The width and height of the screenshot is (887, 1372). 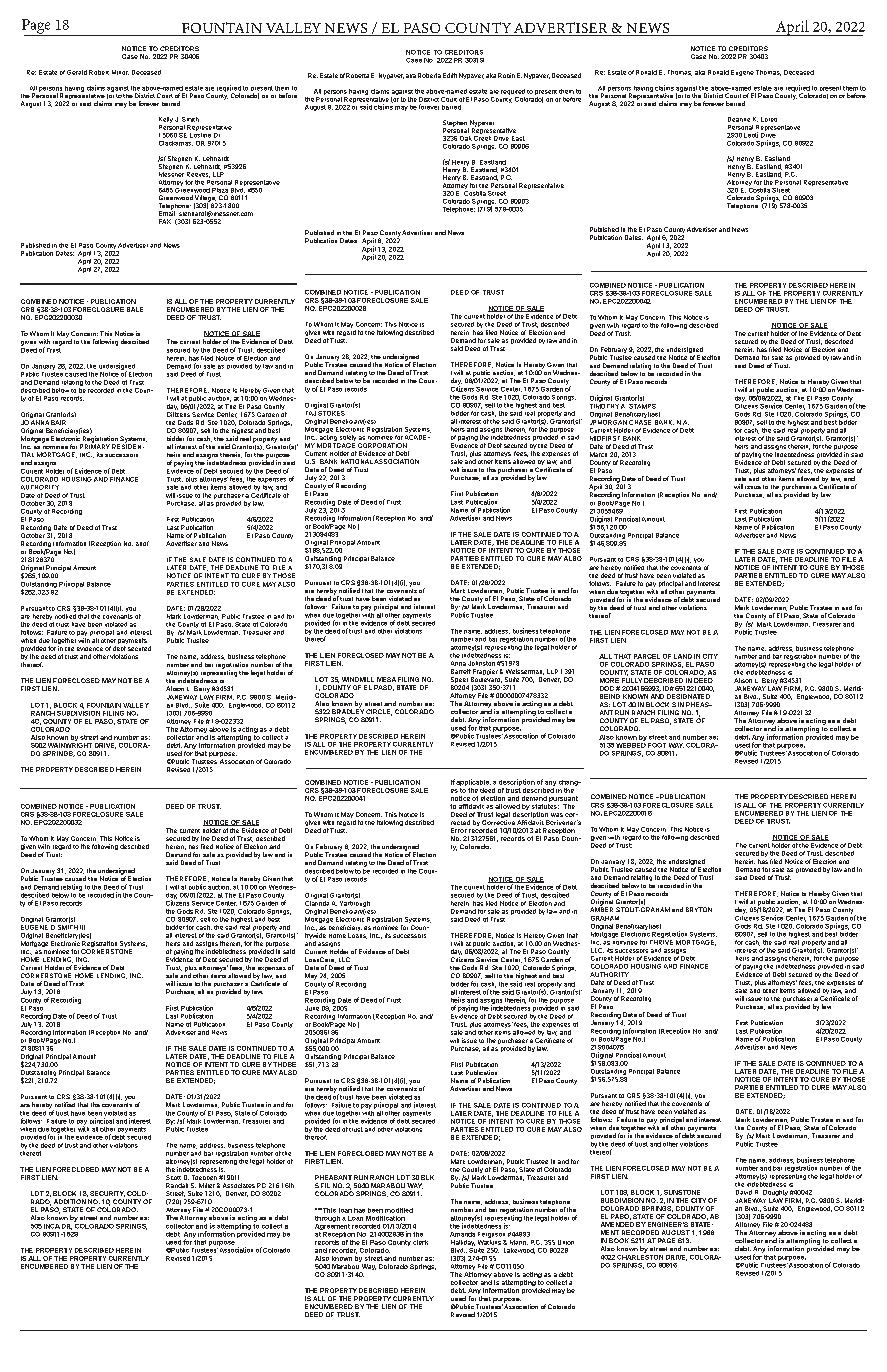 What do you see at coordinates (450, 75) in the screenshot?
I see `Edith` at bounding box center [450, 75].
